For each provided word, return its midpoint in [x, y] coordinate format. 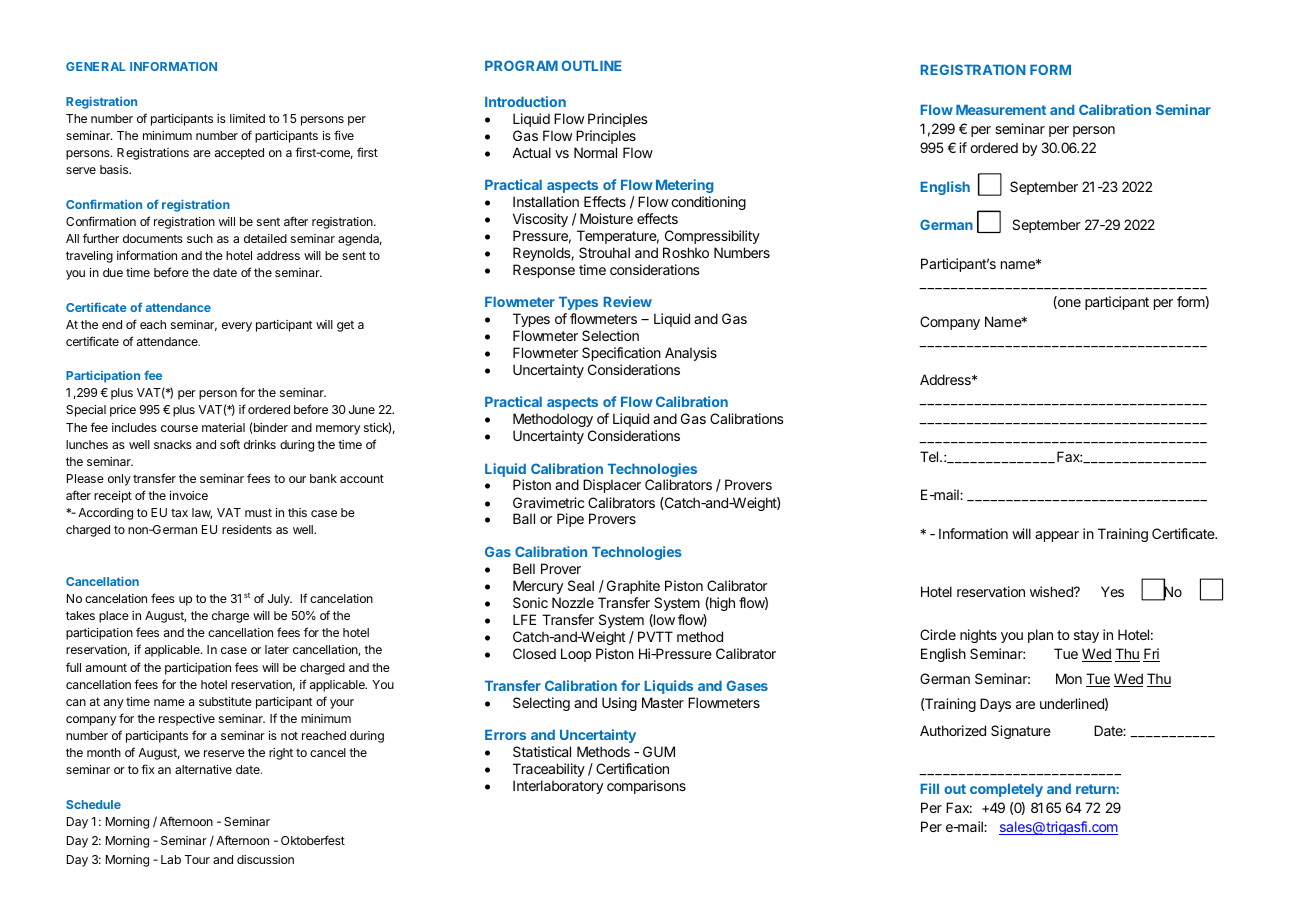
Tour [197, 859]
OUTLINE [592, 65]
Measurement [1001, 110]
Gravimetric [548, 502]
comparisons [646, 787]
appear [1057, 536]
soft [230, 444]
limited [247, 118]
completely [1006, 790]
